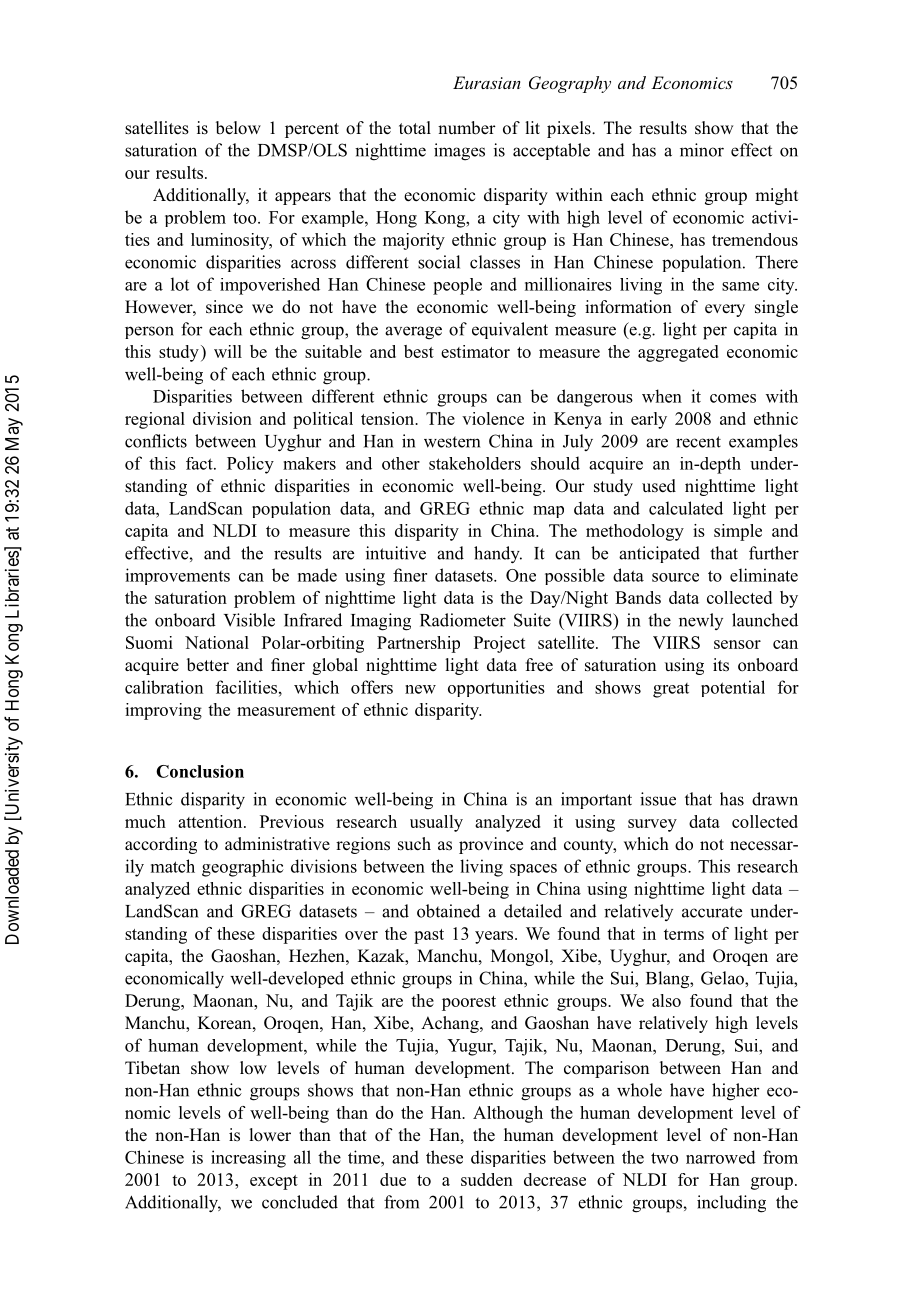 The image size is (923, 1316). What do you see at coordinates (721, 1157) in the screenshot?
I see `narrowed` at bounding box center [721, 1157].
